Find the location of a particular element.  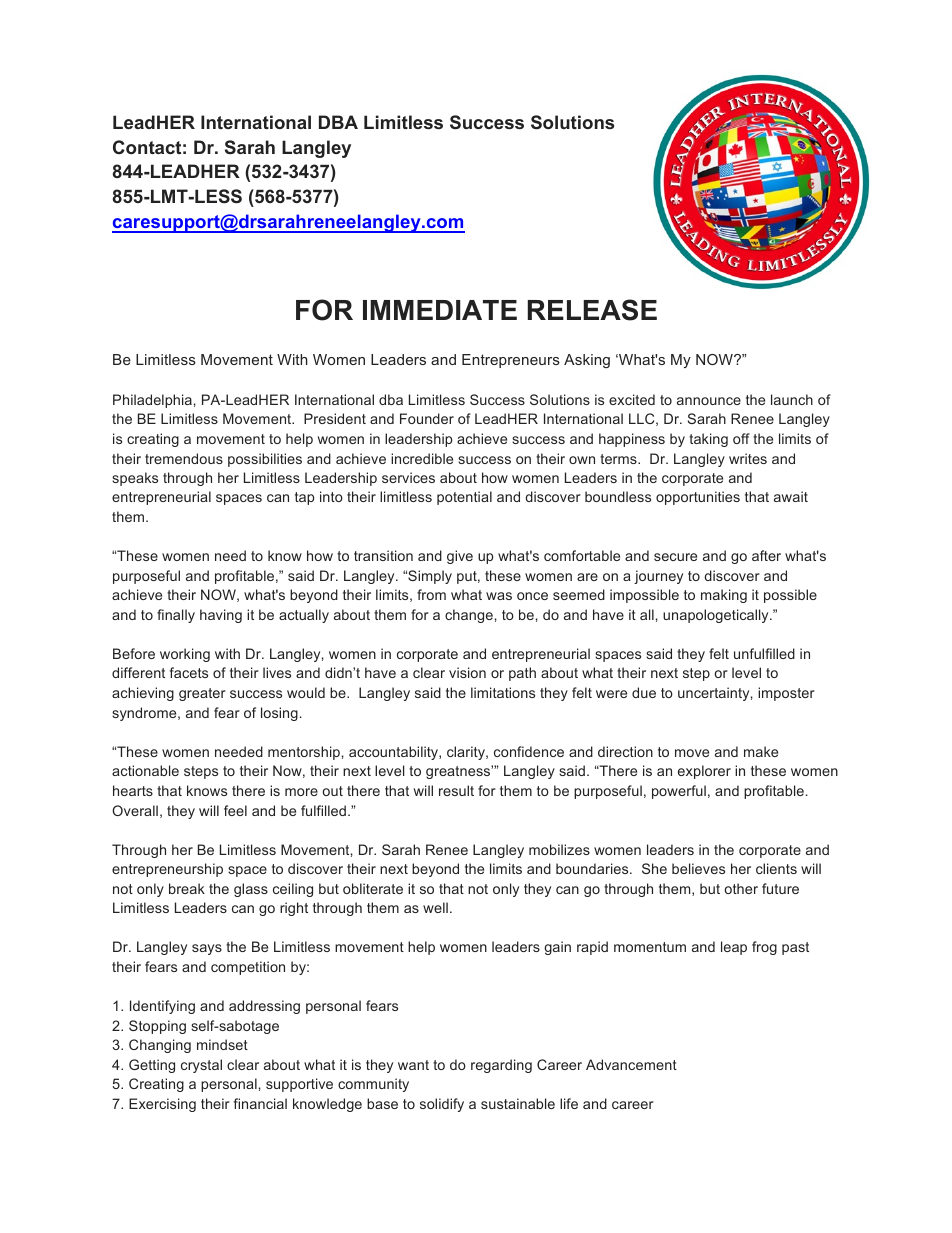

Philadelphia is located at coordinates (152, 401).
